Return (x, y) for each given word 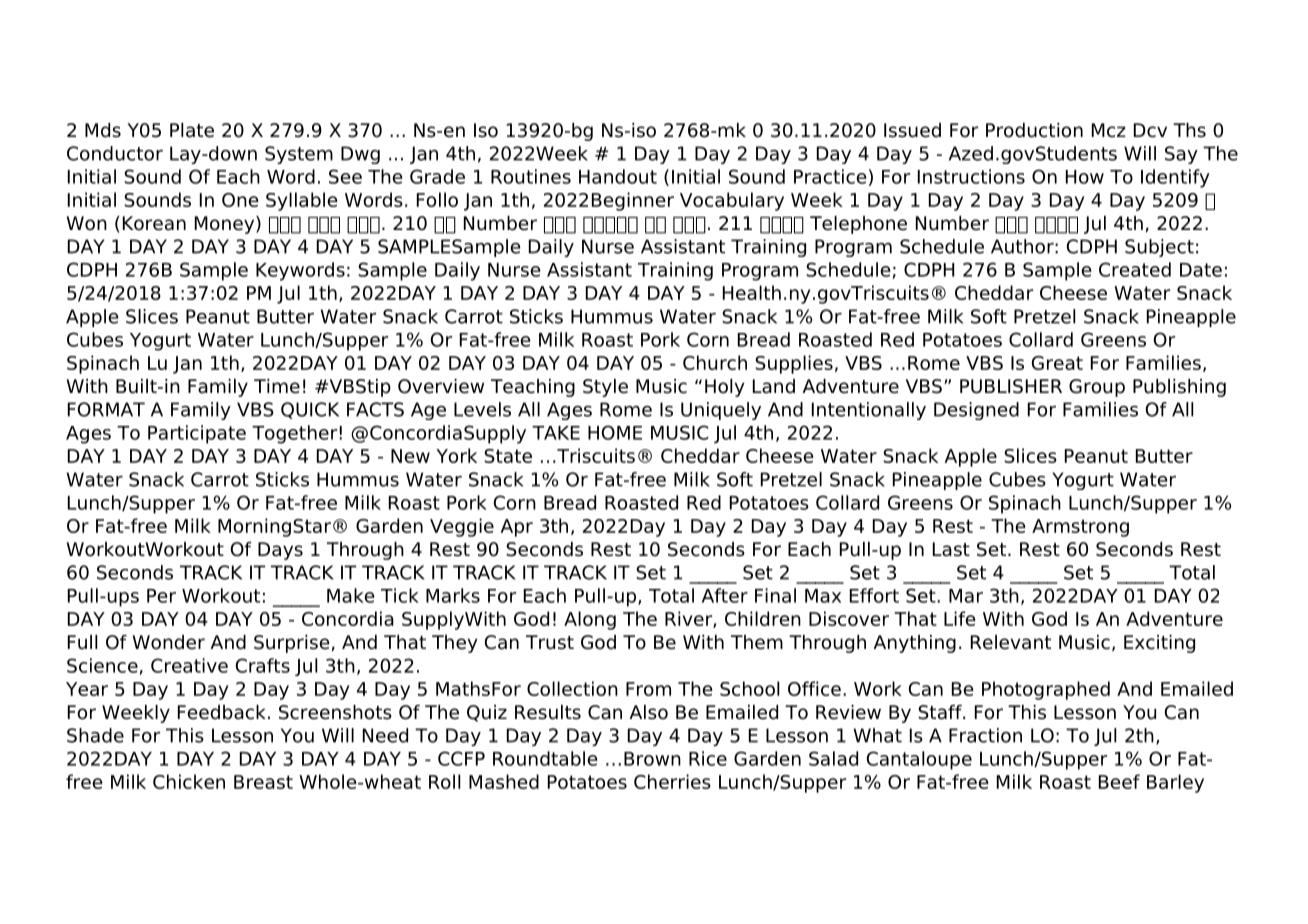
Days (280, 551)
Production (1034, 130)
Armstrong (1080, 528)
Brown (652, 759)
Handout (618, 176)
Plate (192, 130)
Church (715, 362)
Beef (1119, 781)
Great (1057, 363)
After (725, 595)
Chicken (189, 781)
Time (277, 386)
